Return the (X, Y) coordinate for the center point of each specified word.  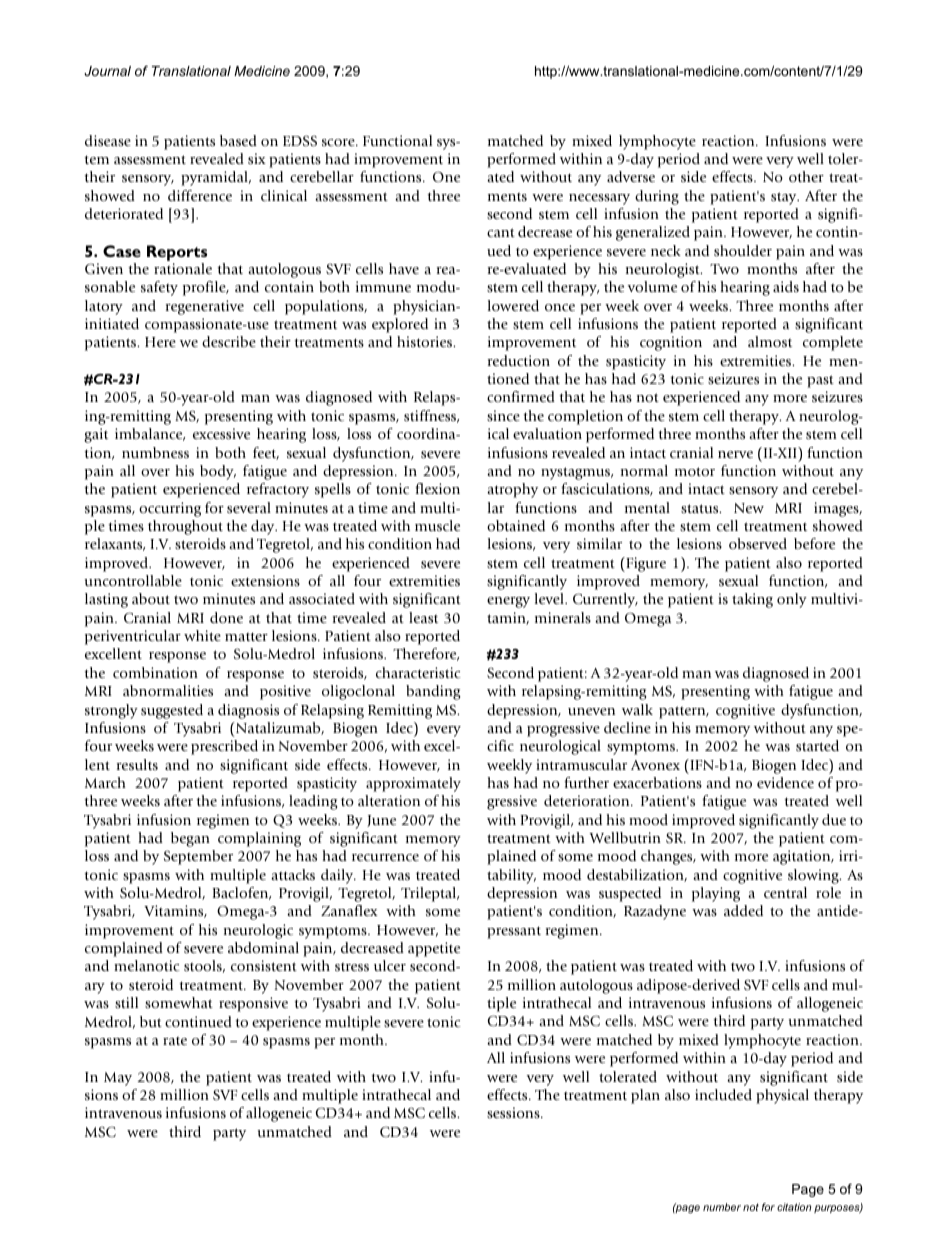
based (238, 140)
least (423, 617)
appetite (434, 949)
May (118, 1079)
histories (426, 341)
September (198, 857)
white (202, 635)
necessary (599, 199)
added (743, 910)
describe (229, 341)
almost (770, 341)
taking (752, 600)
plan (645, 1096)
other (806, 176)
